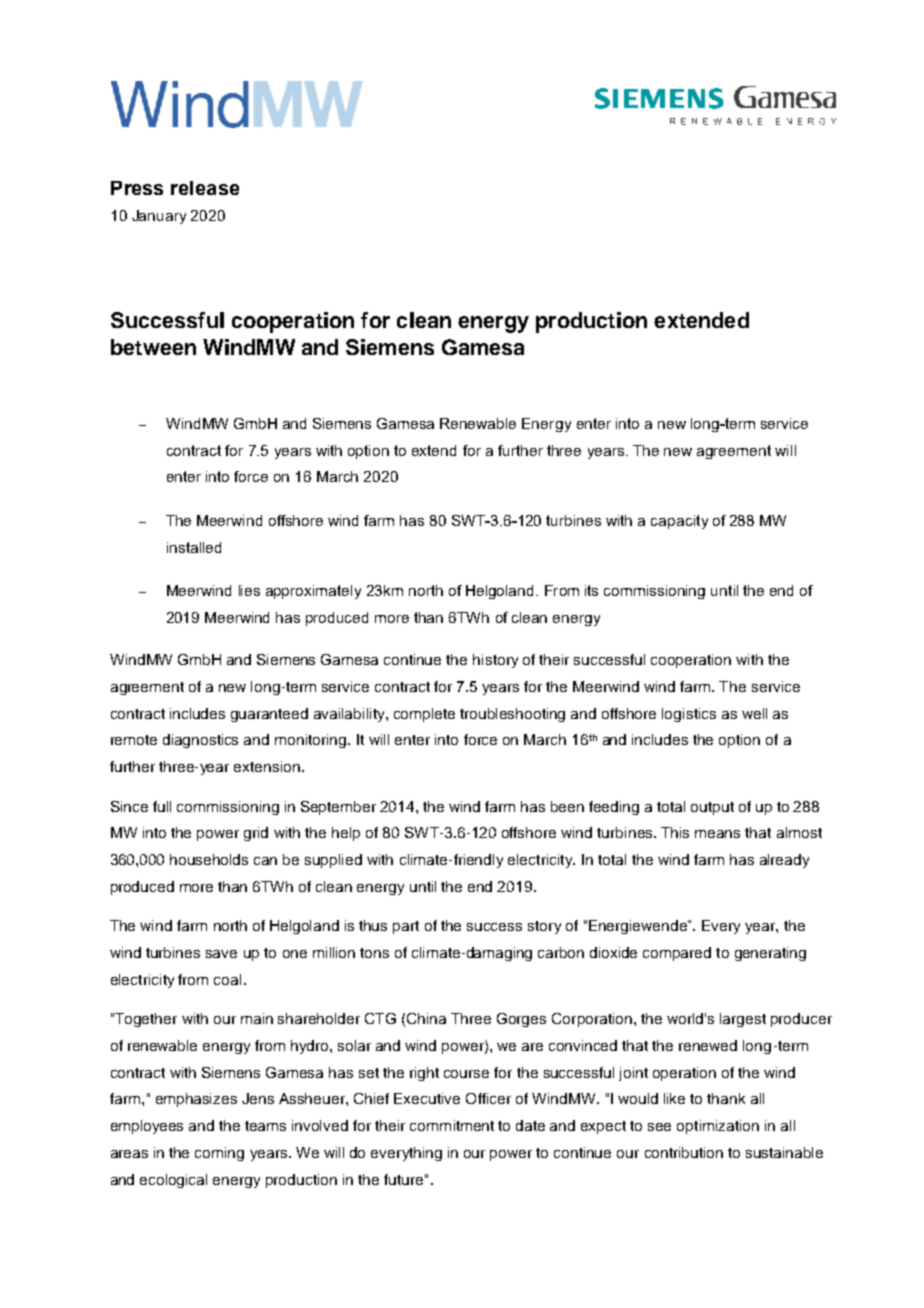  What do you see at coordinates (677, 954) in the screenshot?
I see `compared` at bounding box center [677, 954].
